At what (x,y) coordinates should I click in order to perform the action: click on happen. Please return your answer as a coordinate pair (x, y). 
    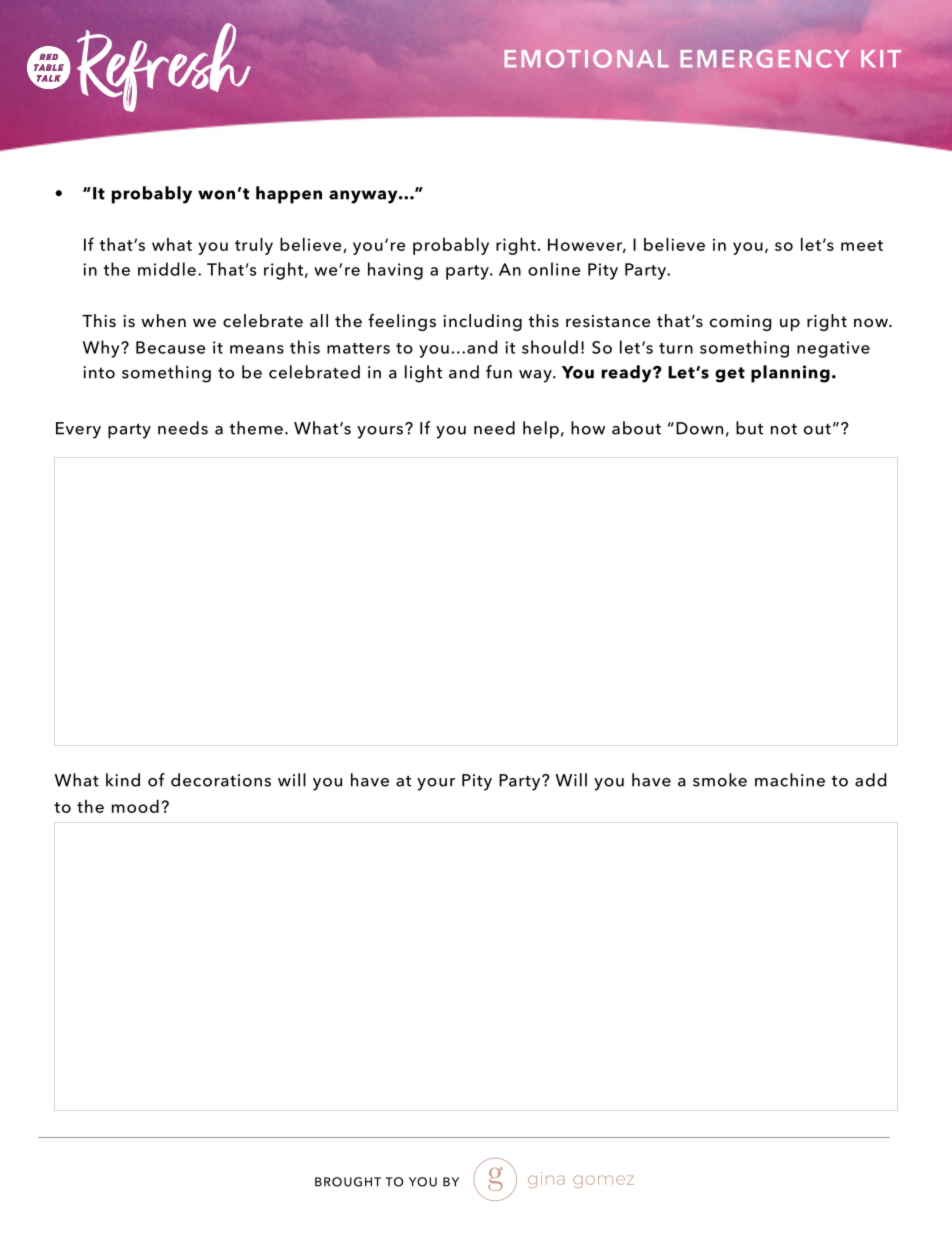
    Looking at the image, I should click on (289, 195).
